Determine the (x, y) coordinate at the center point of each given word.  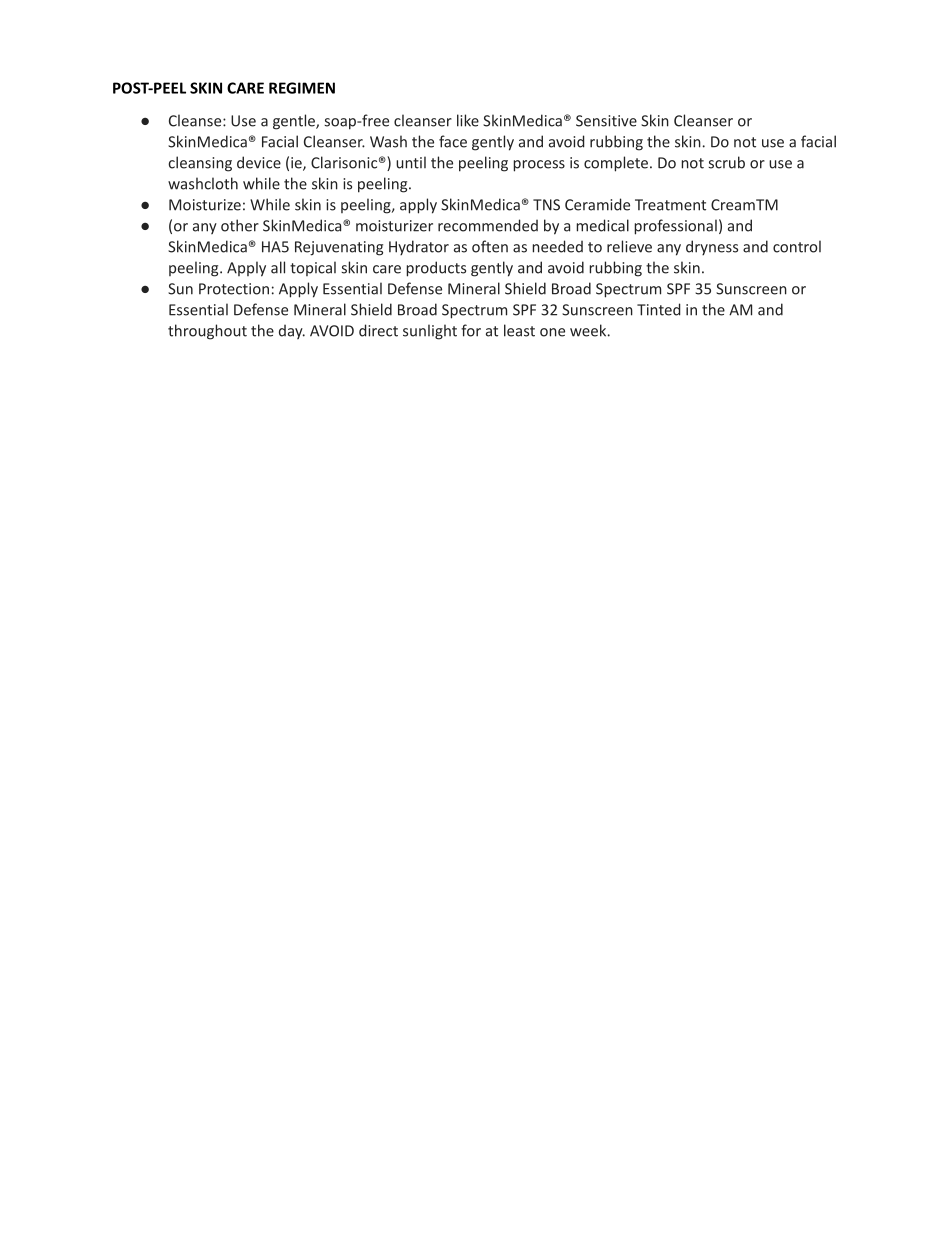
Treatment (670, 205)
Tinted (659, 309)
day (292, 331)
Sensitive (606, 121)
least (519, 330)
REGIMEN (302, 88)
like (468, 120)
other (240, 225)
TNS (546, 205)
